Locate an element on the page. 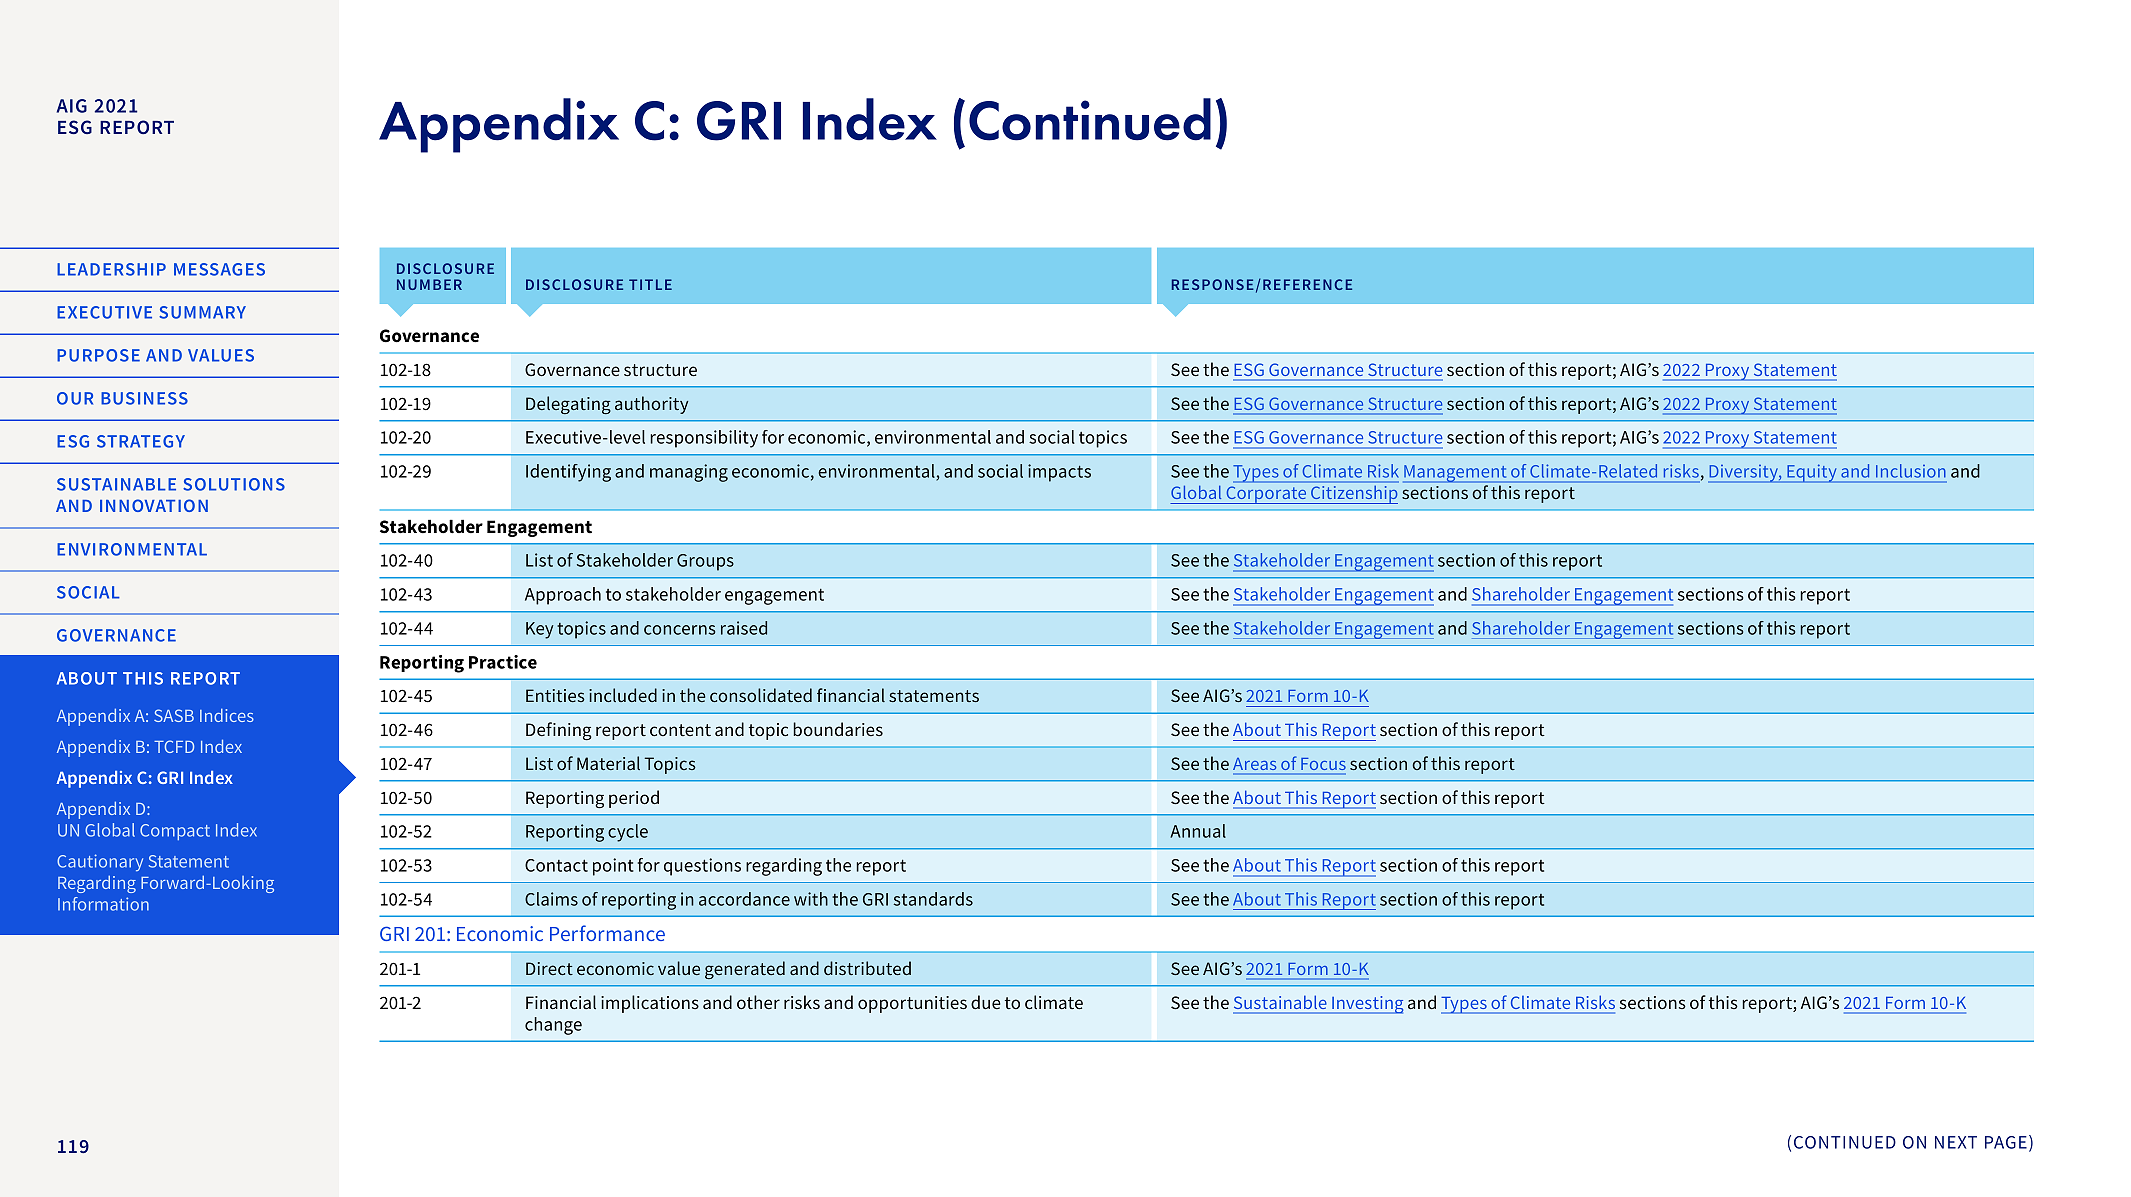 Image resolution: width=2131 pixels, height=1197 pixels. SOLUTIONS is located at coordinates (234, 484).
